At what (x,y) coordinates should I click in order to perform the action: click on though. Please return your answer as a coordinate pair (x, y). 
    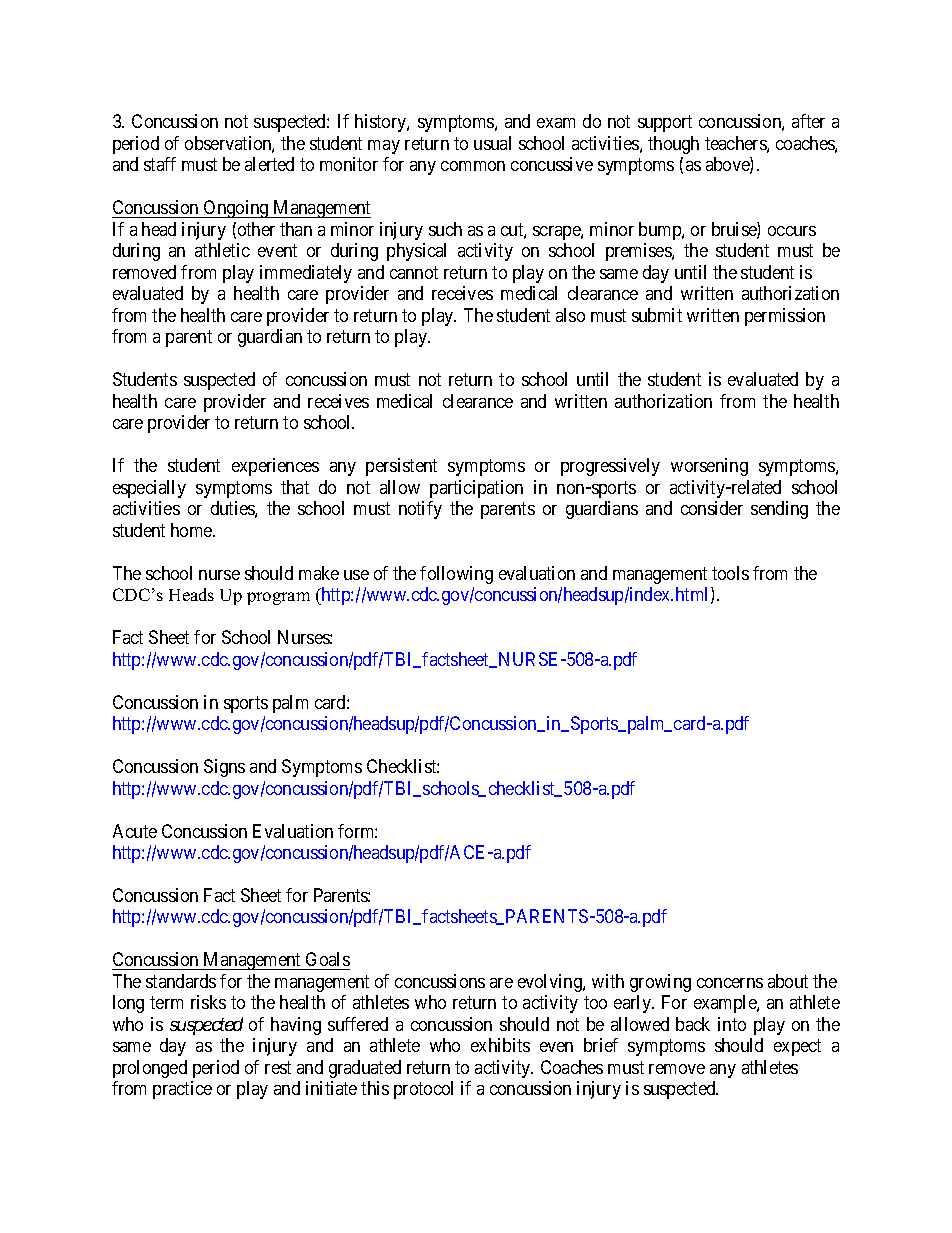
    Looking at the image, I should click on (673, 145).
